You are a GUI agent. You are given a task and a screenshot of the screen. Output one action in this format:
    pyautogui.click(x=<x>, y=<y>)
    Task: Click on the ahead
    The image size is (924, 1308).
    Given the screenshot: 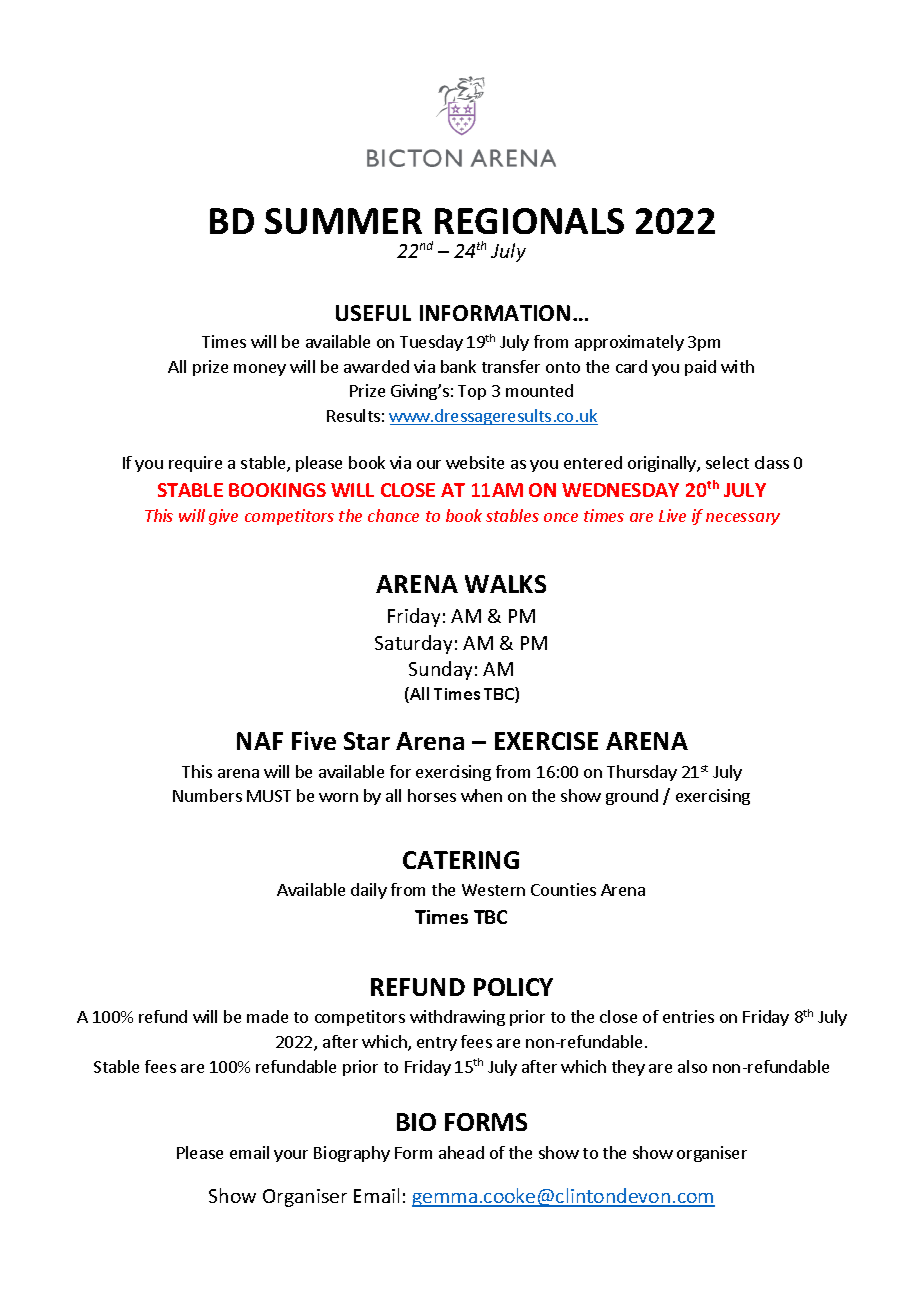 What is the action you would take?
    pyautogui.click(x=461, y=1152)
